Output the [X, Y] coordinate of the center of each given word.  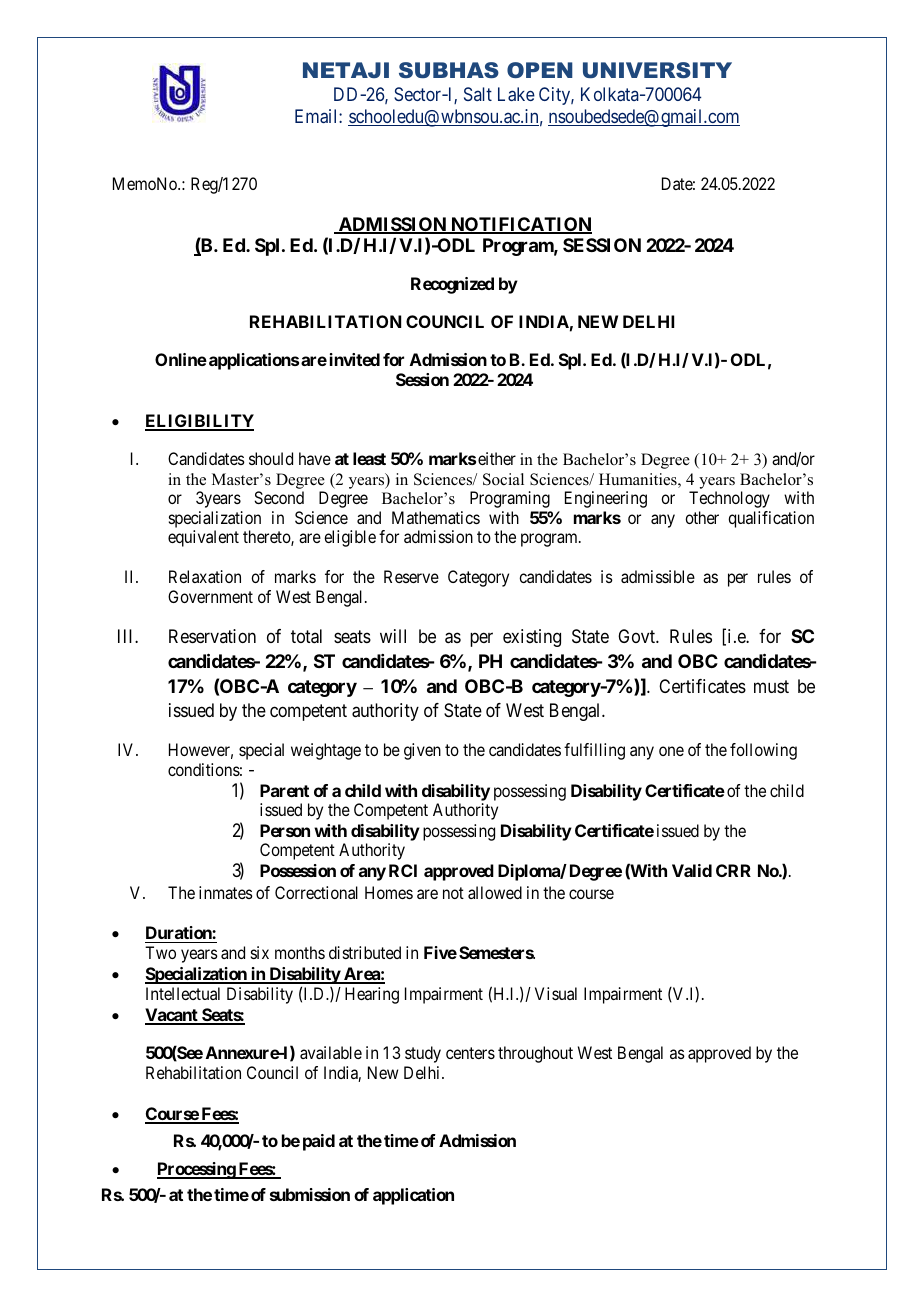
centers [470, 1053]
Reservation [212, 636]
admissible [658, 576]
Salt [478, 94]
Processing [197, 1170]
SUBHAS [449, 70]
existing [532, 638]
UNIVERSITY [657, 70]
